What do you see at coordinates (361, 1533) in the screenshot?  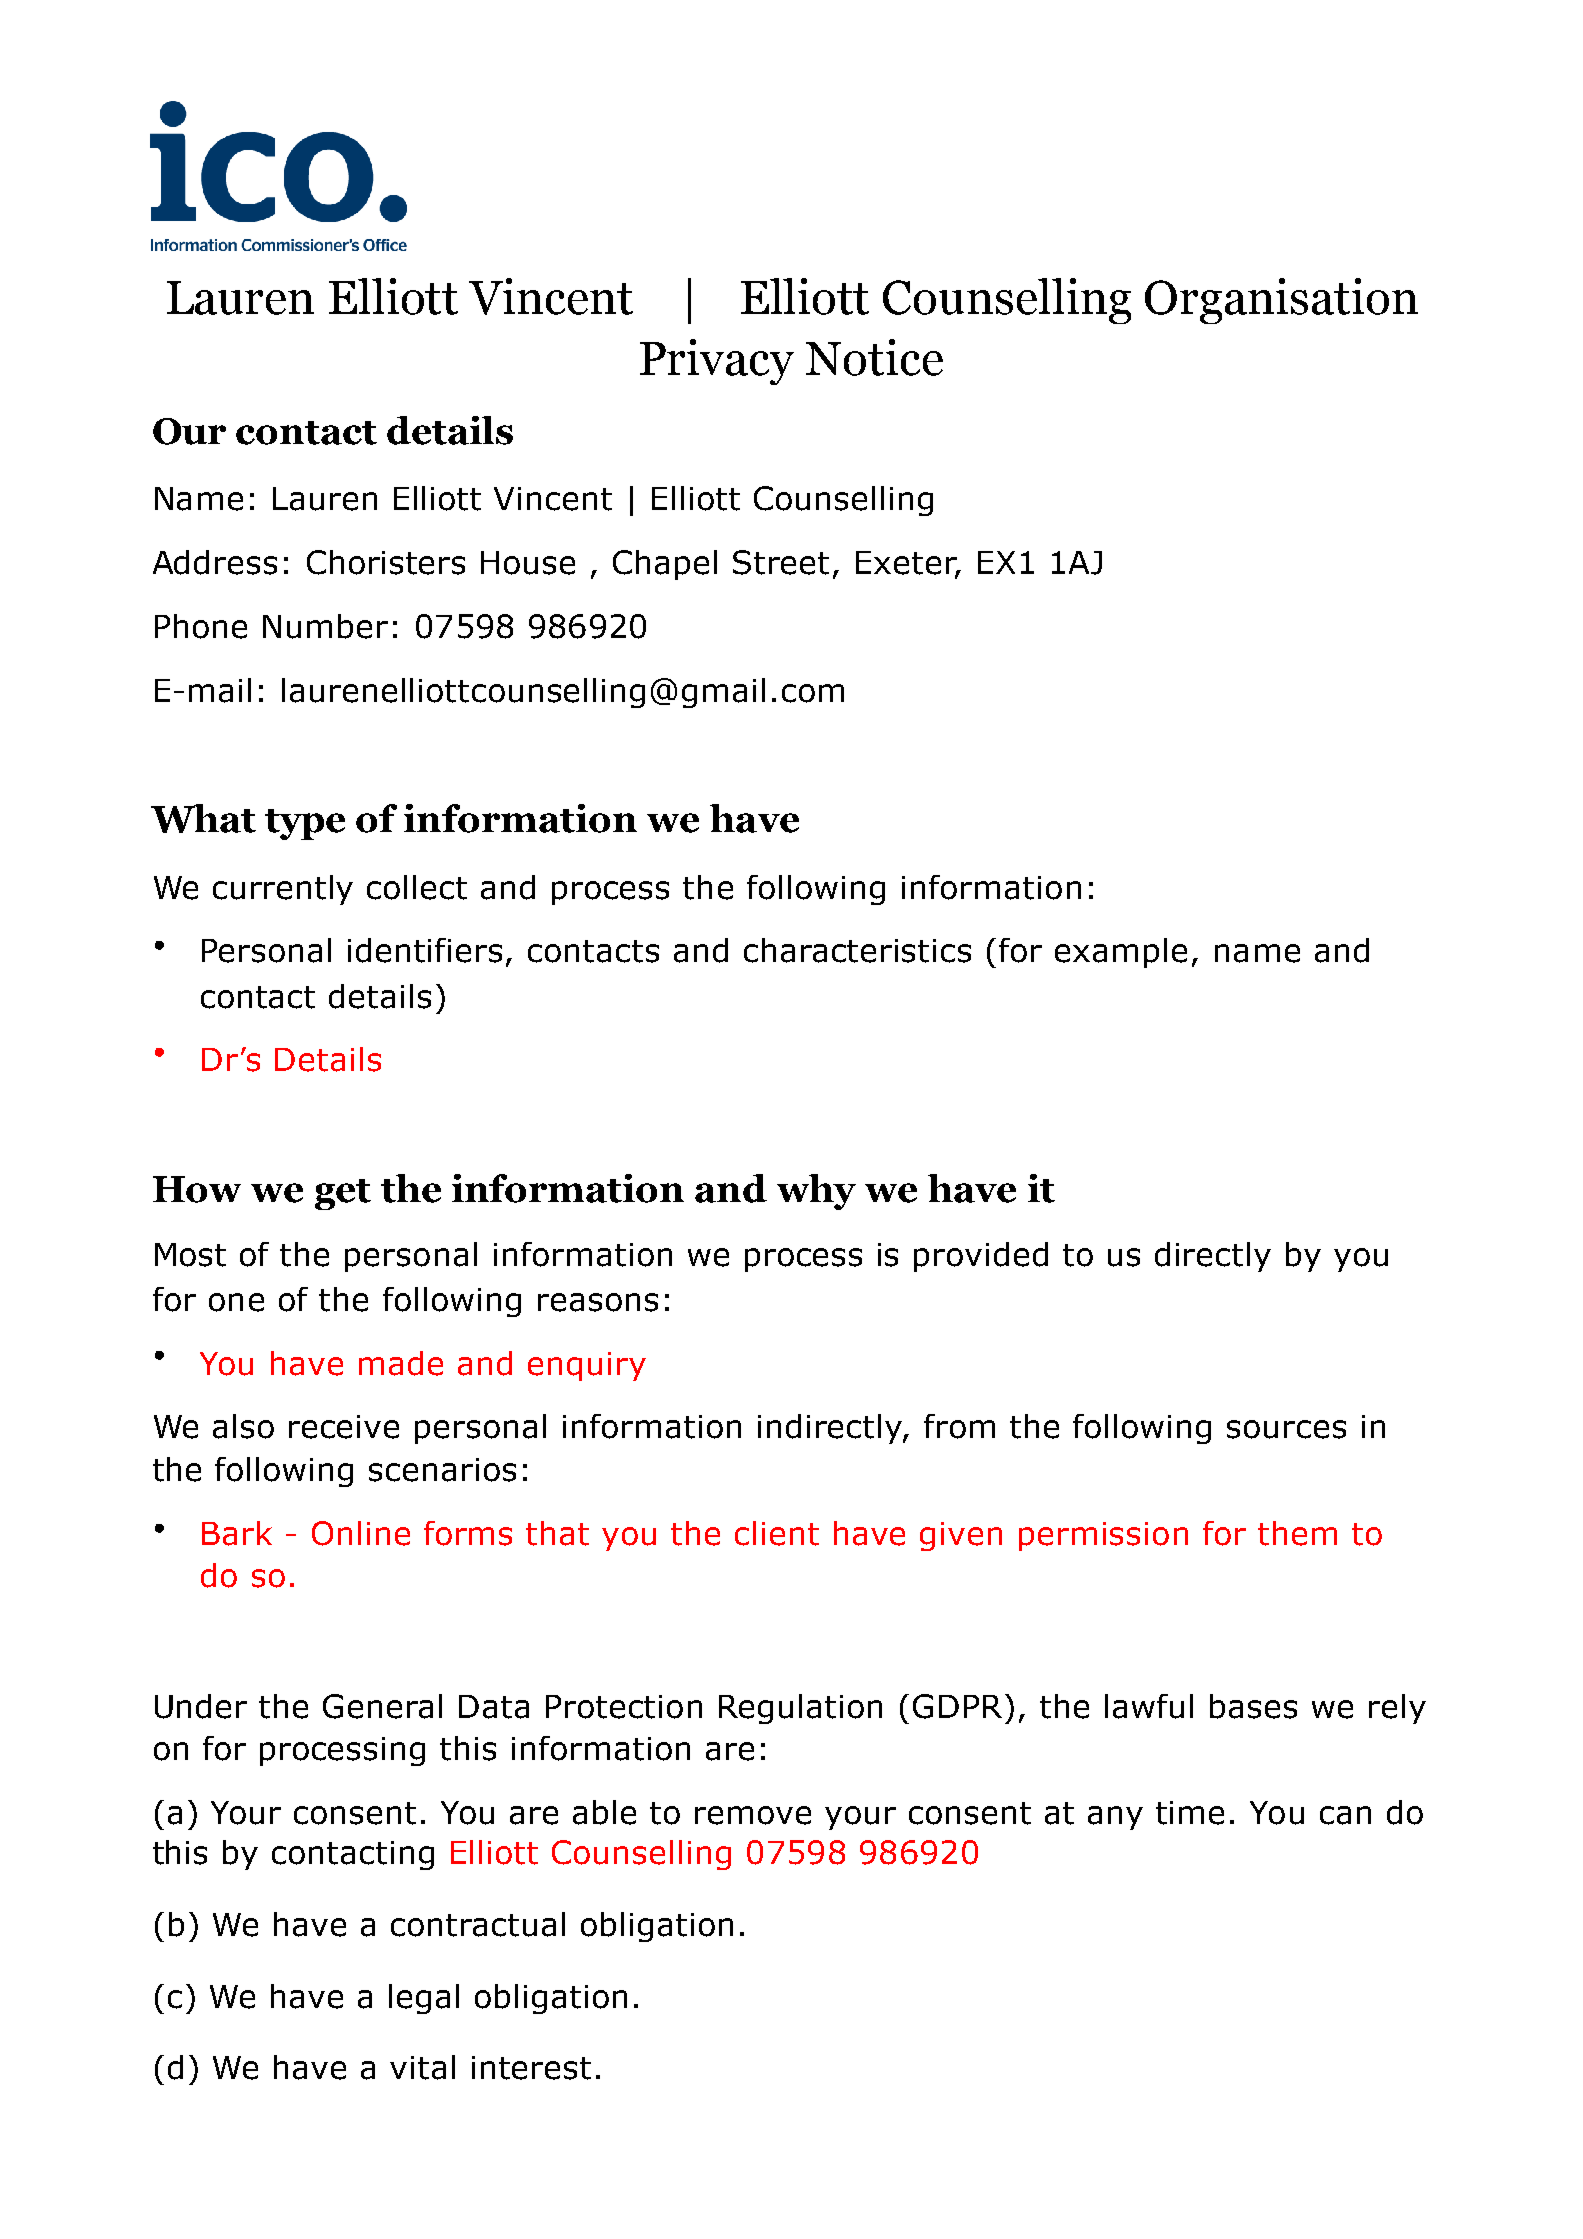 I see `Online` at bounding box center [361, 1533].
